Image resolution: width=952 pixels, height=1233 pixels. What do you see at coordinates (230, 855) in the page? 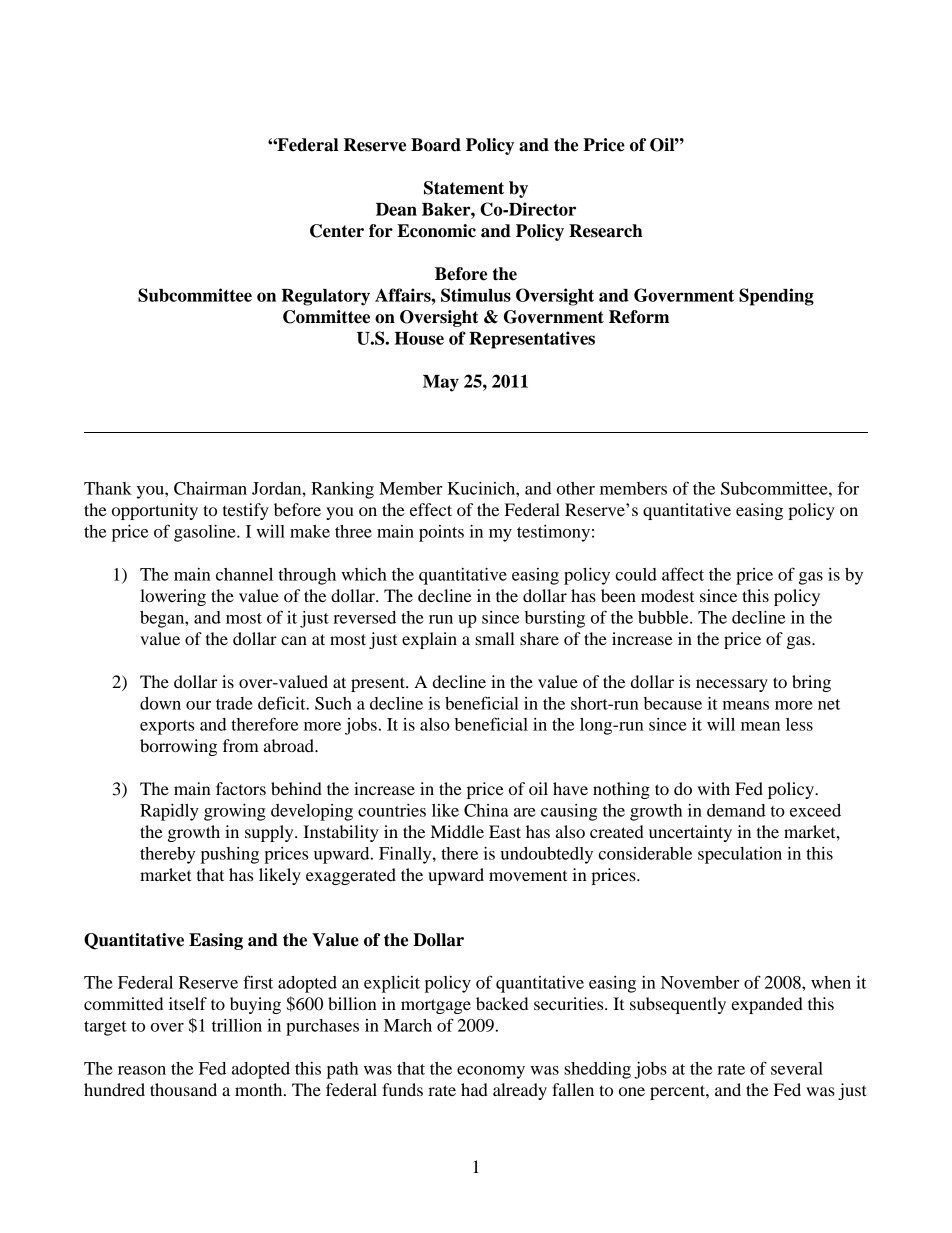
I see `pushing` at bounding box center [230, 855].
